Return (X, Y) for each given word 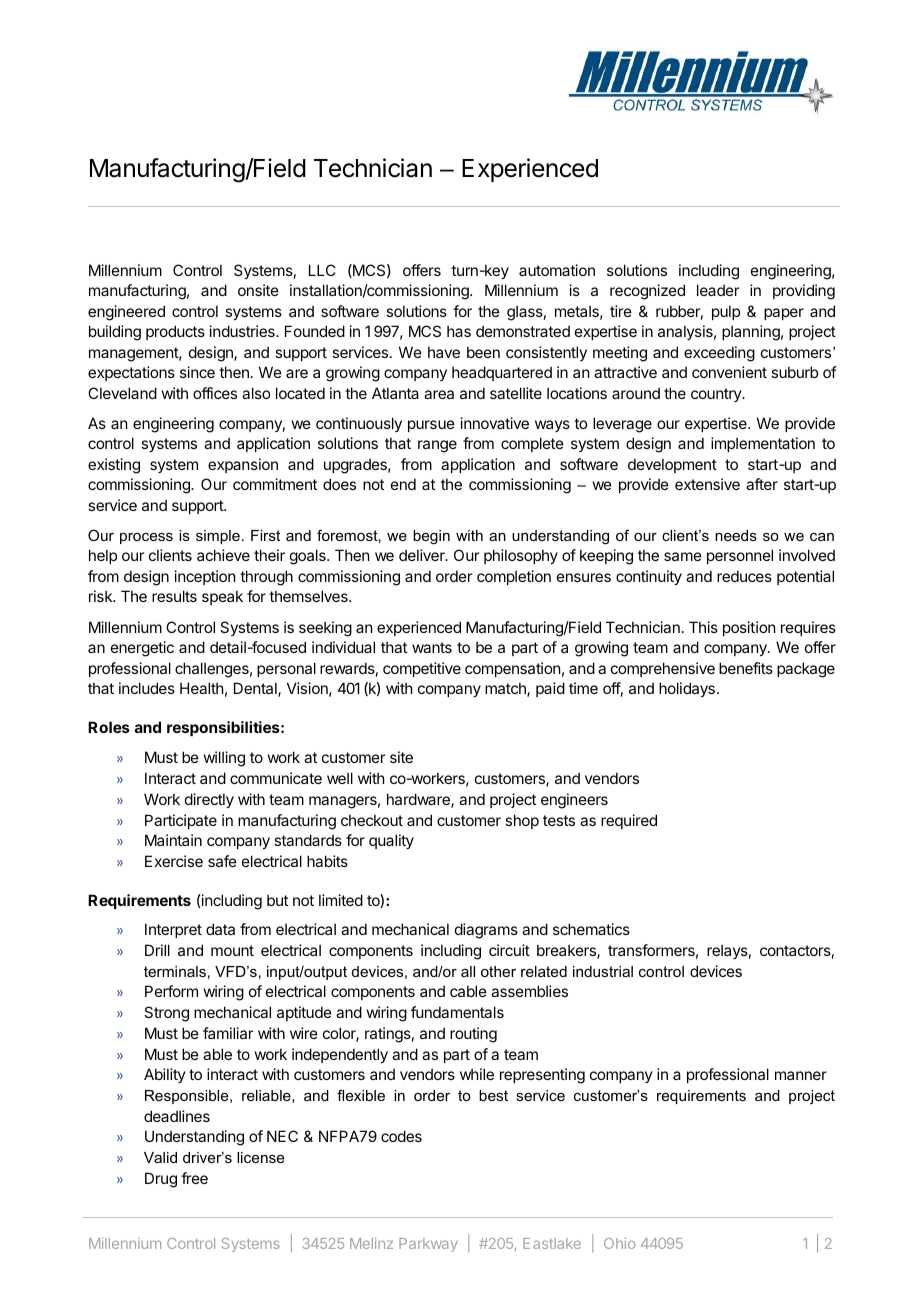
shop (522, 821)
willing (224, 759)
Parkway (428, 1245)
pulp (726, 312)
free (194, 1178)
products (175, 332)
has (459, 331)
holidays (687, 689)
